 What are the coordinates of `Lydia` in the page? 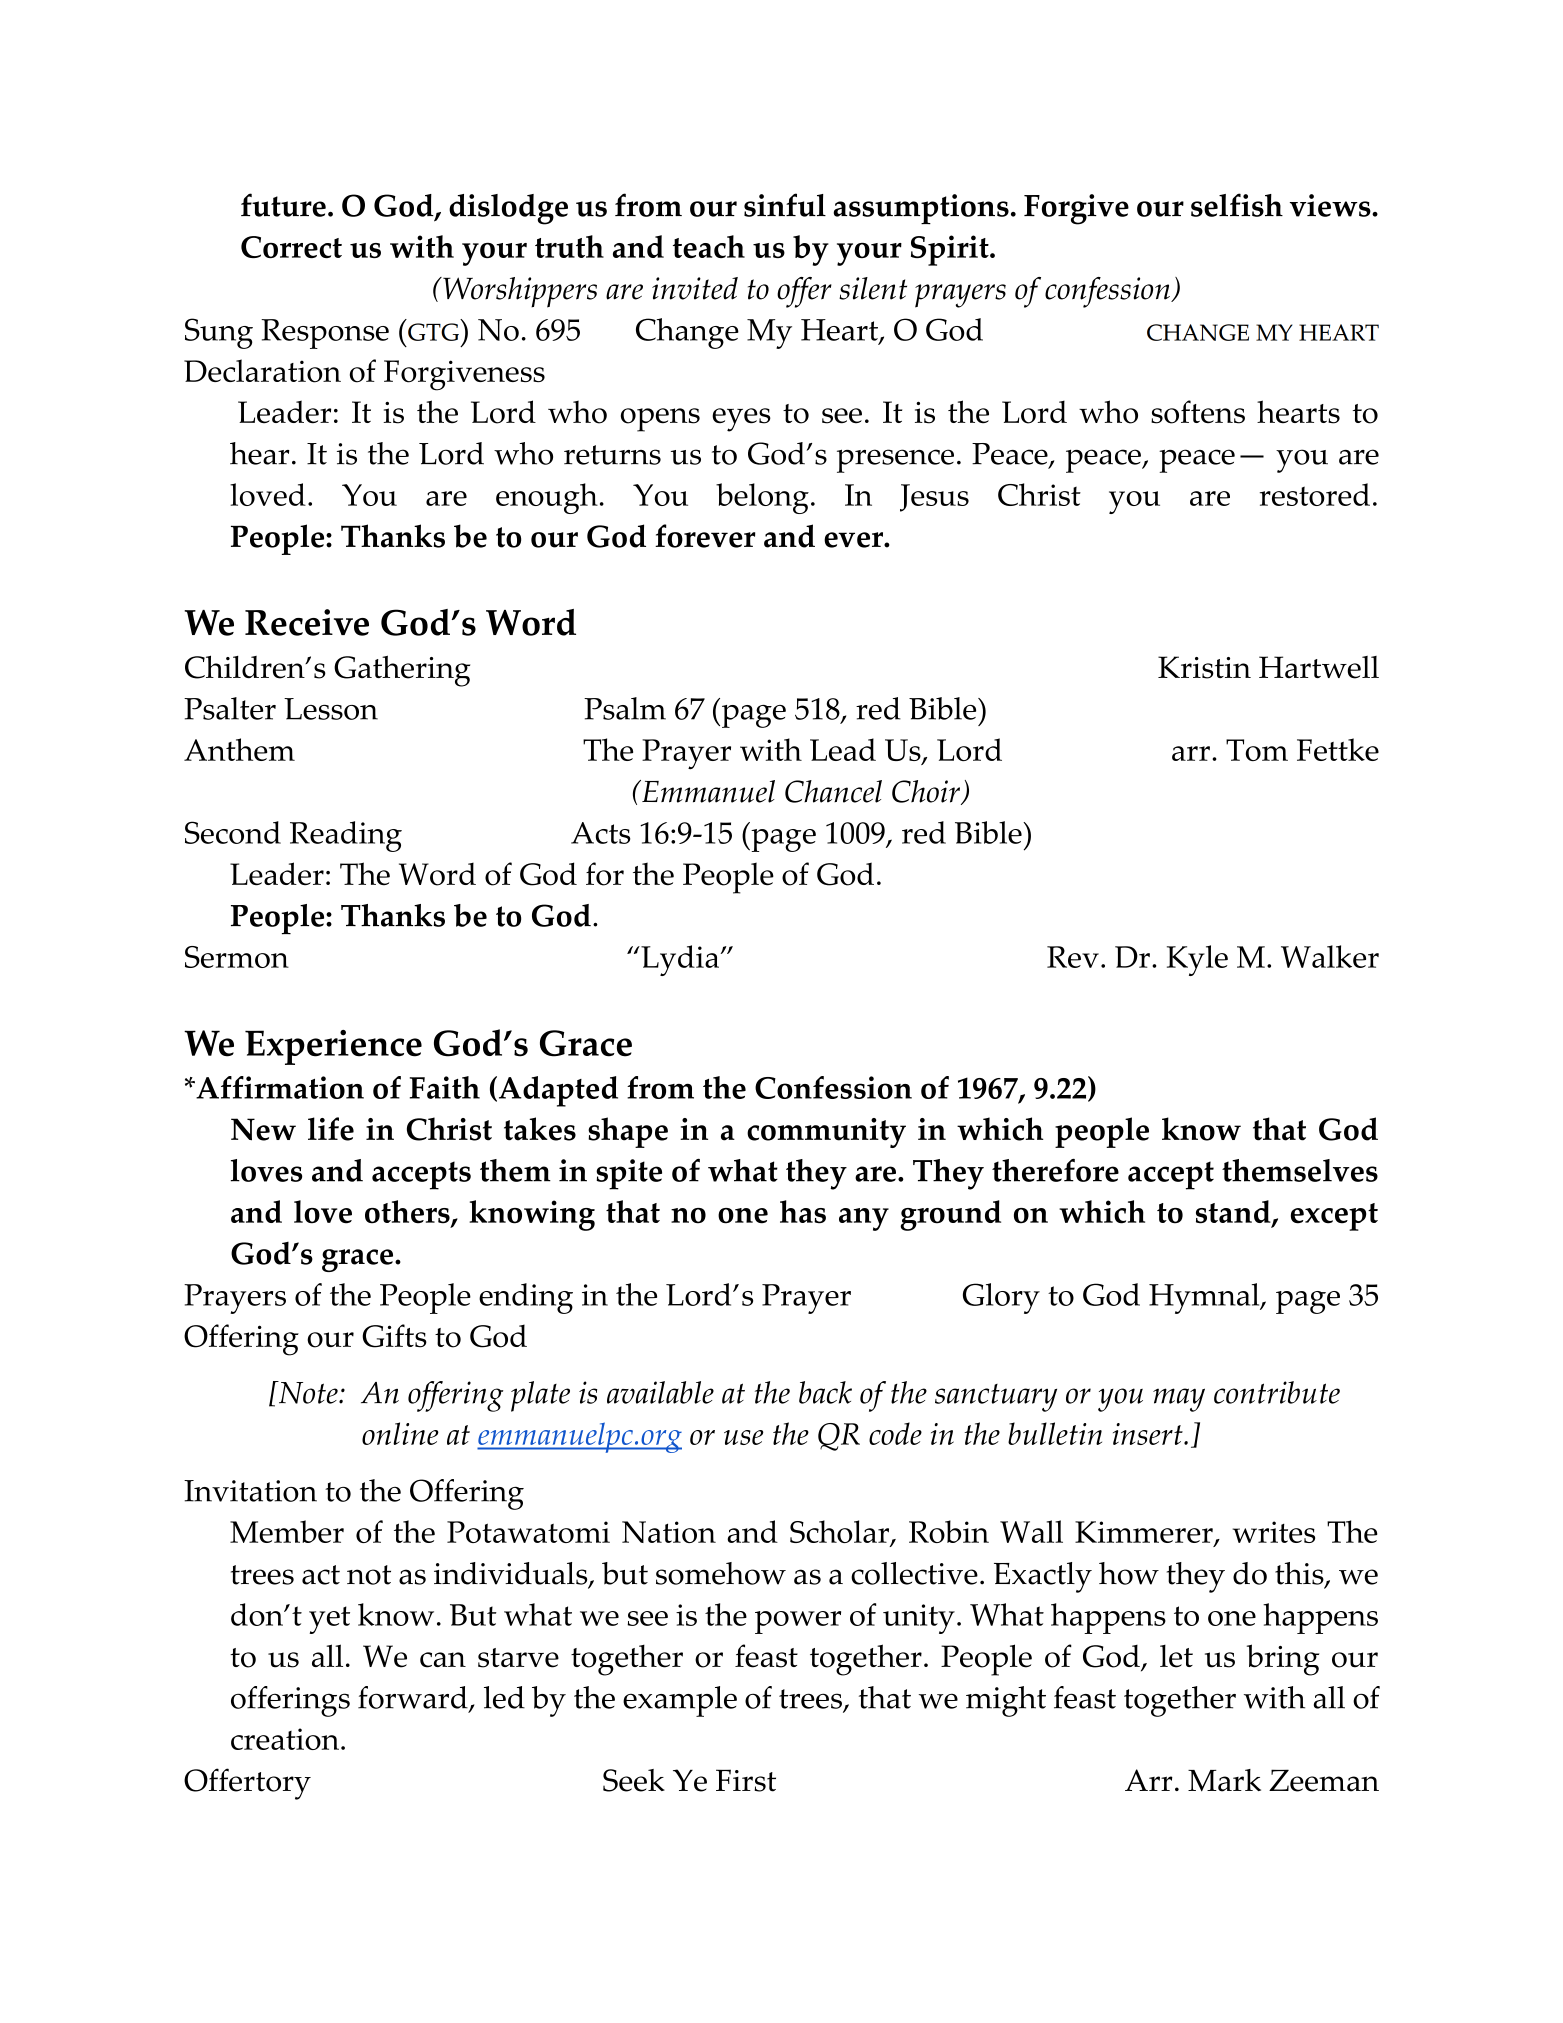 It's located at (679, 960).
